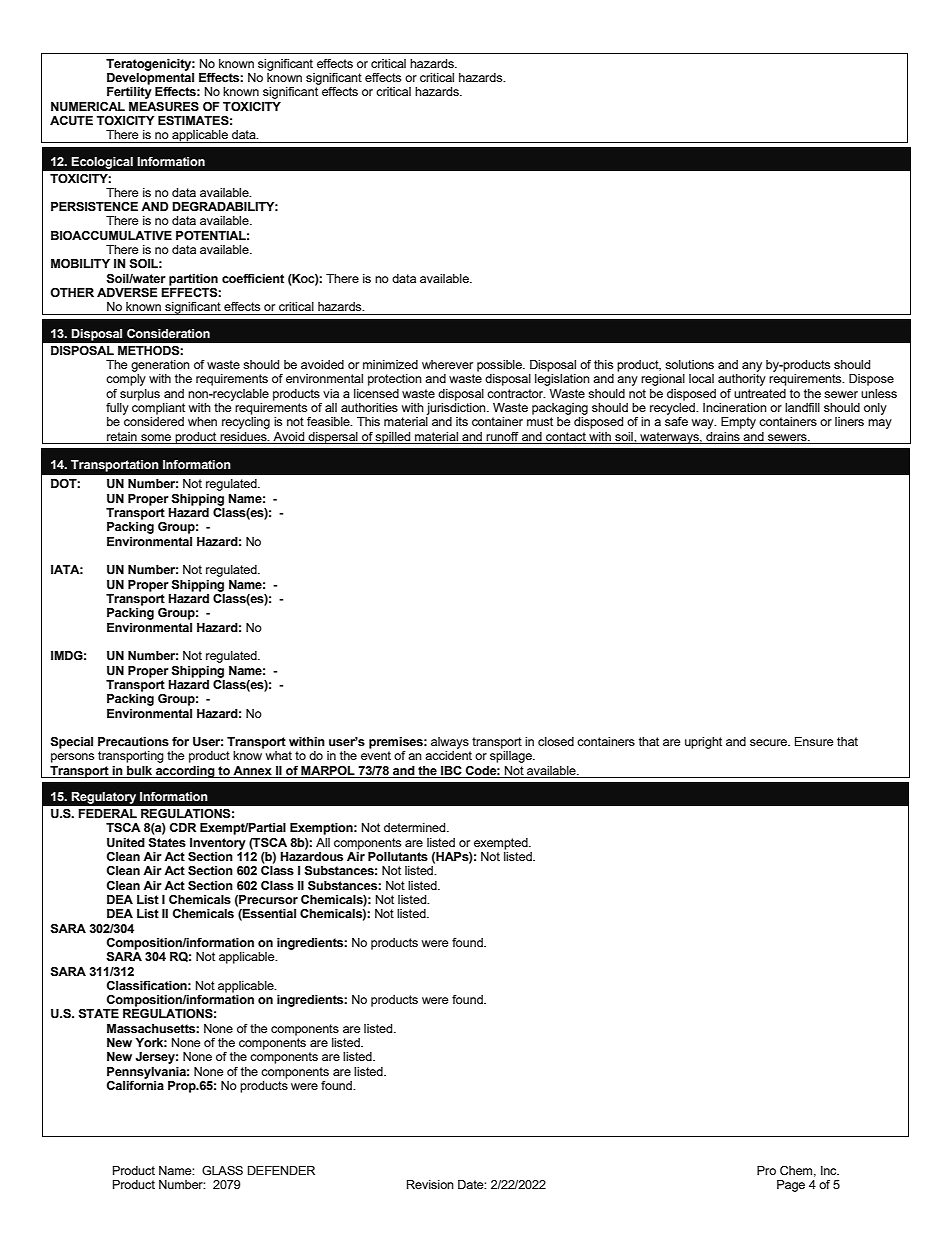 Image resolution: width=952 pixels, height=1233 pixels. I want to click on United, so click(126, 843).
